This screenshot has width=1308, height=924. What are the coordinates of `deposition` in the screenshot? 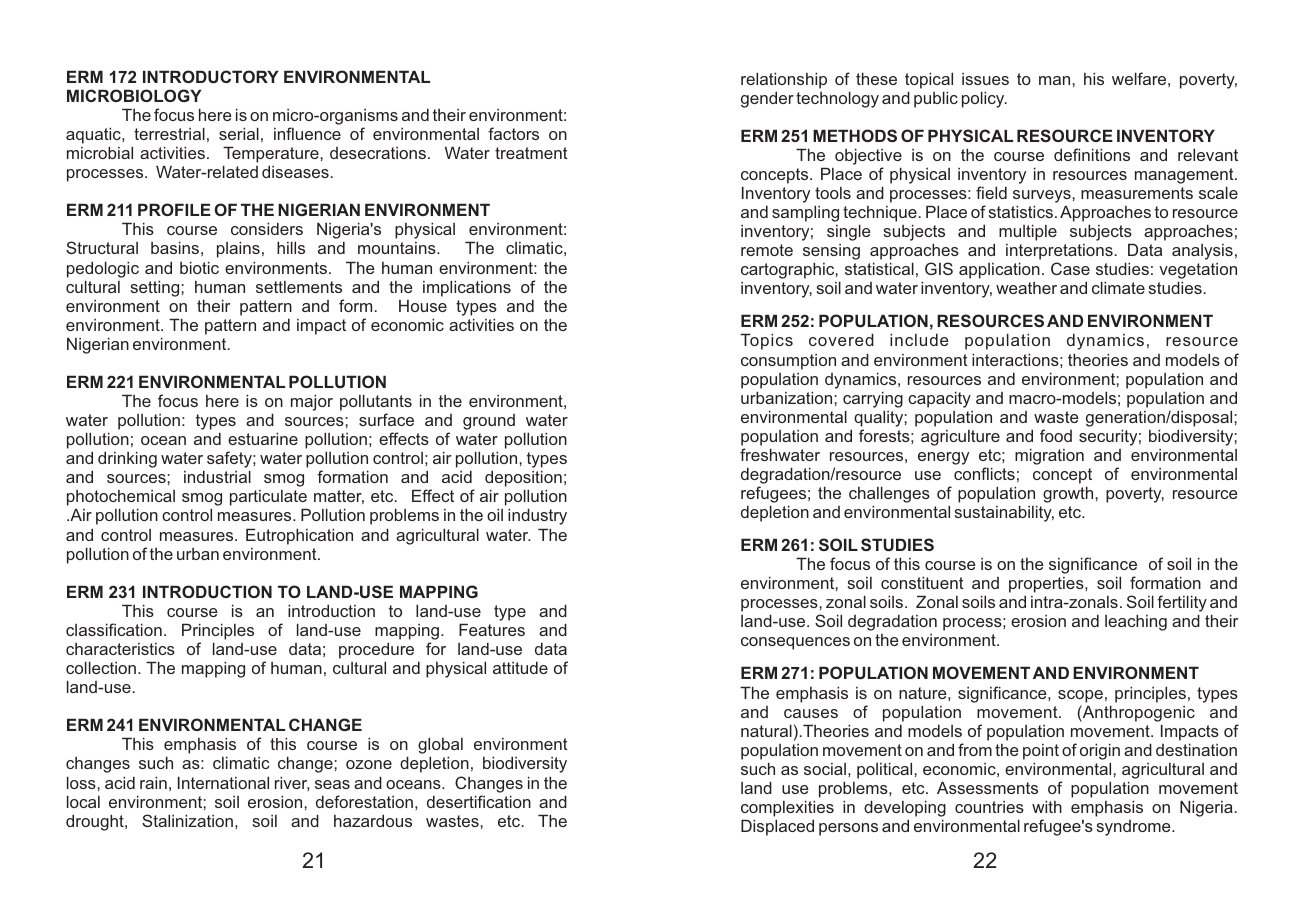 It's located at (523, 480).
